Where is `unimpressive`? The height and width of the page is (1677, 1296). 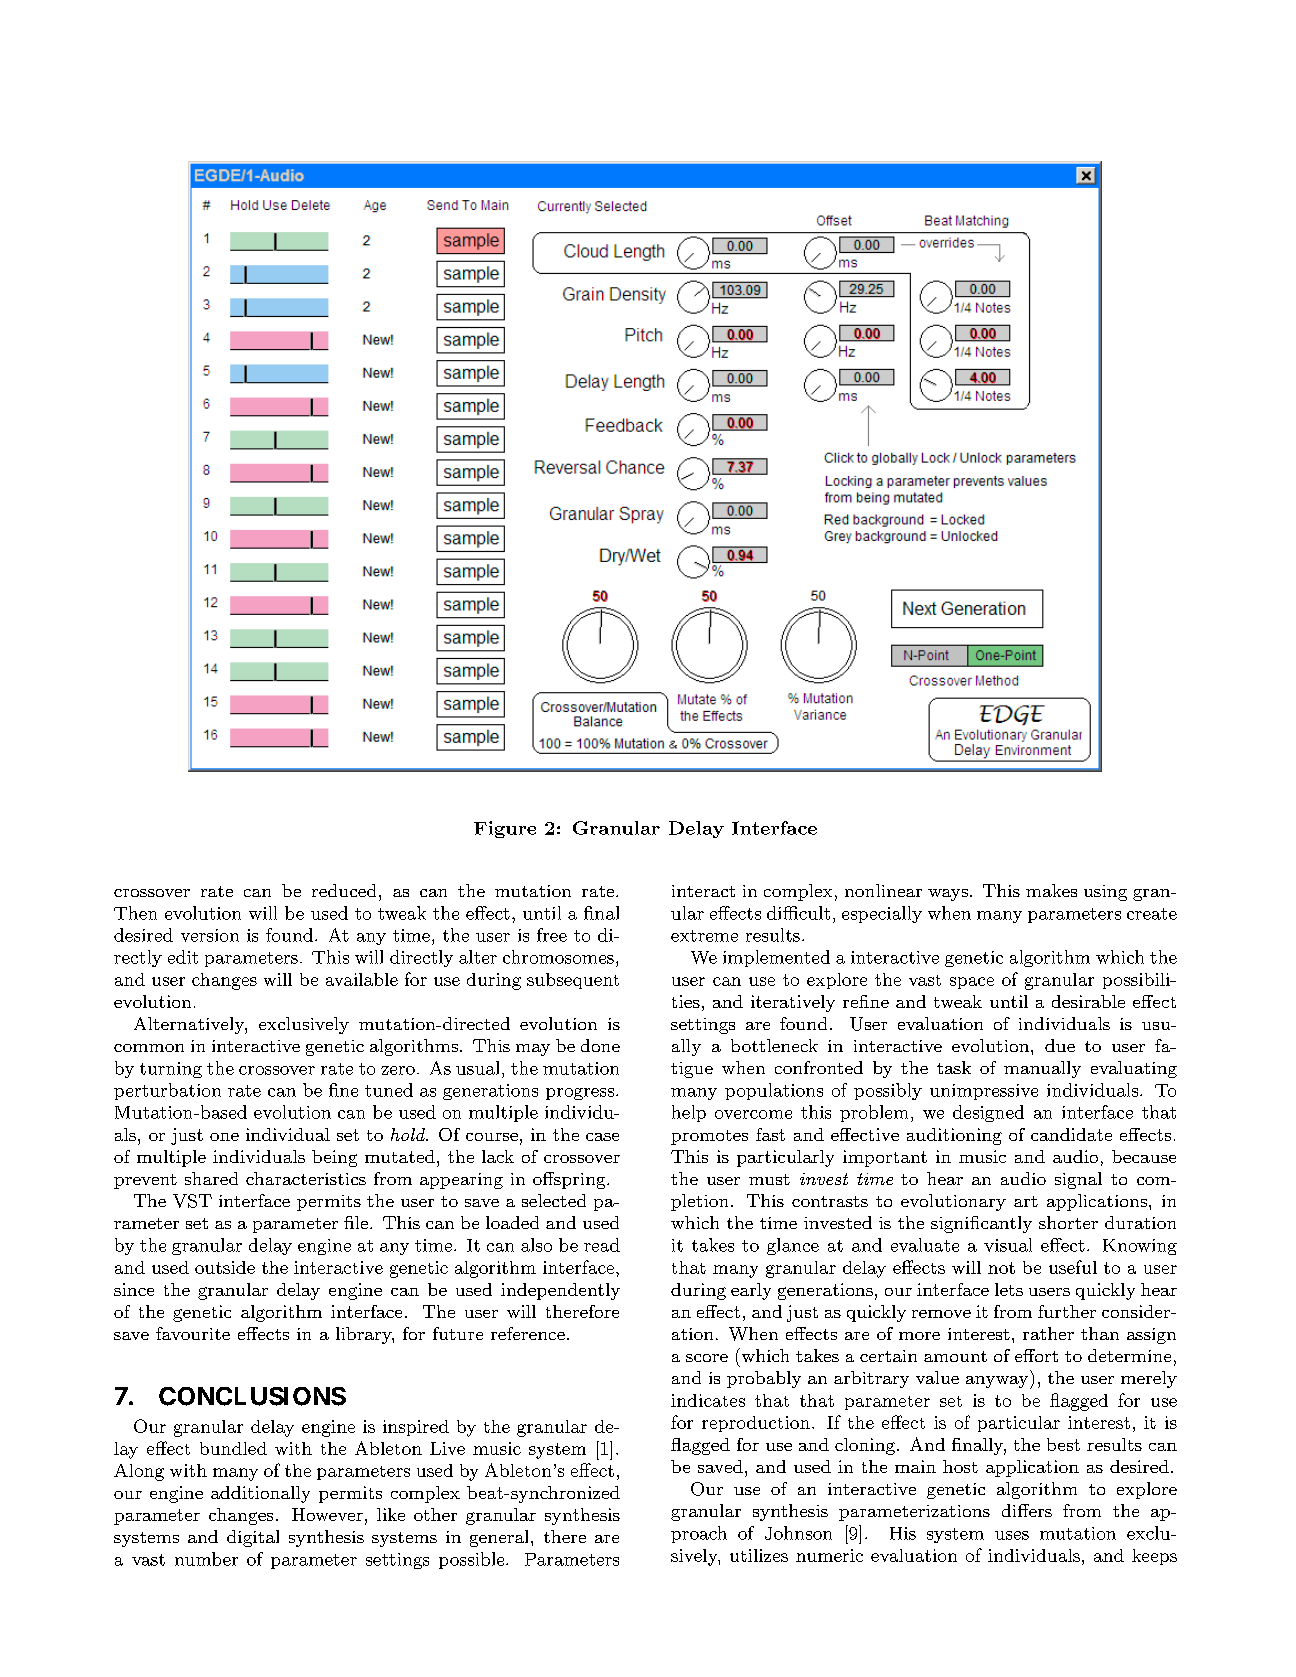 unimpressive is located at coordinates (984, 1092).
